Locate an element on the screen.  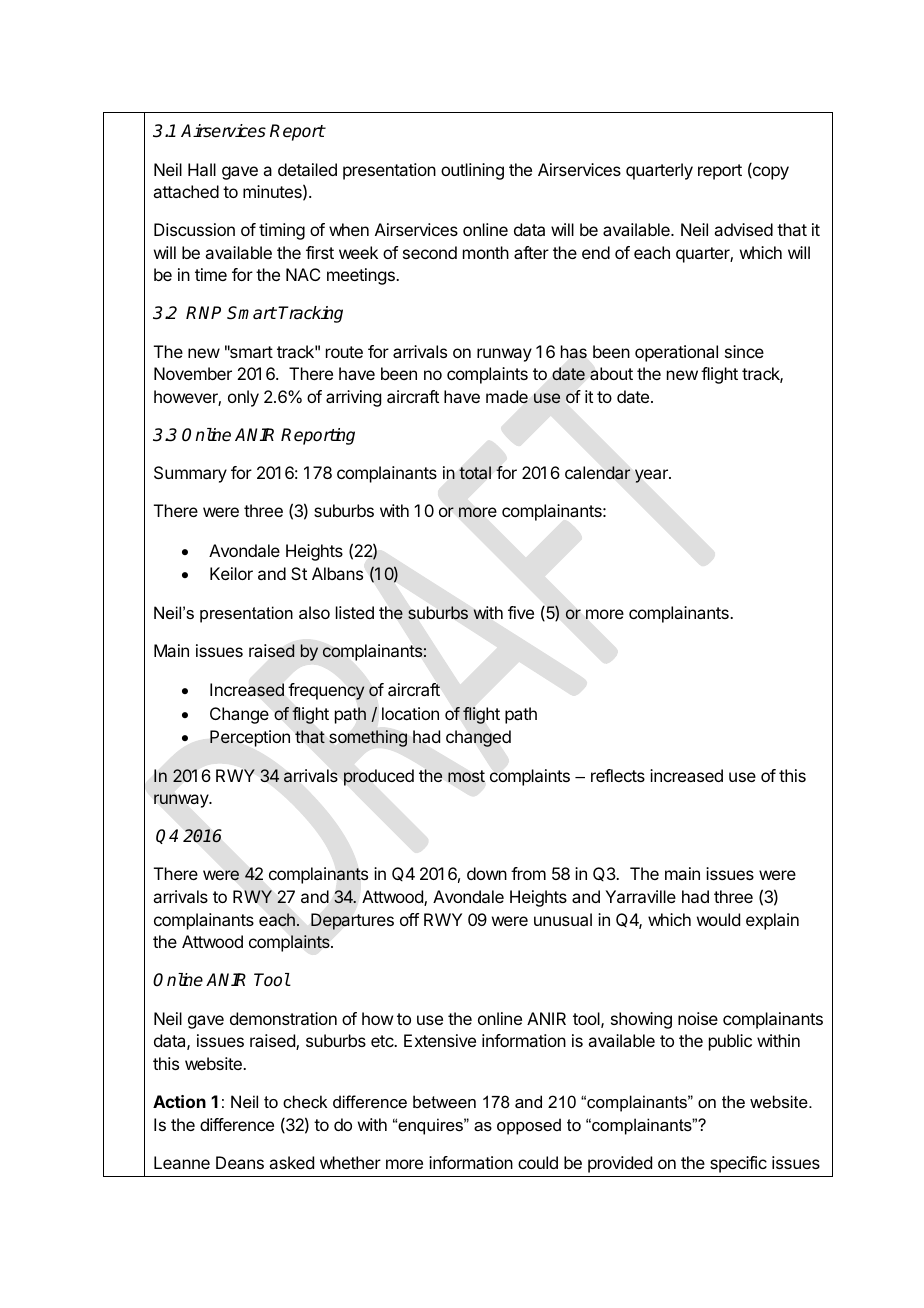
reflects is located at coordinates (618, 775).
